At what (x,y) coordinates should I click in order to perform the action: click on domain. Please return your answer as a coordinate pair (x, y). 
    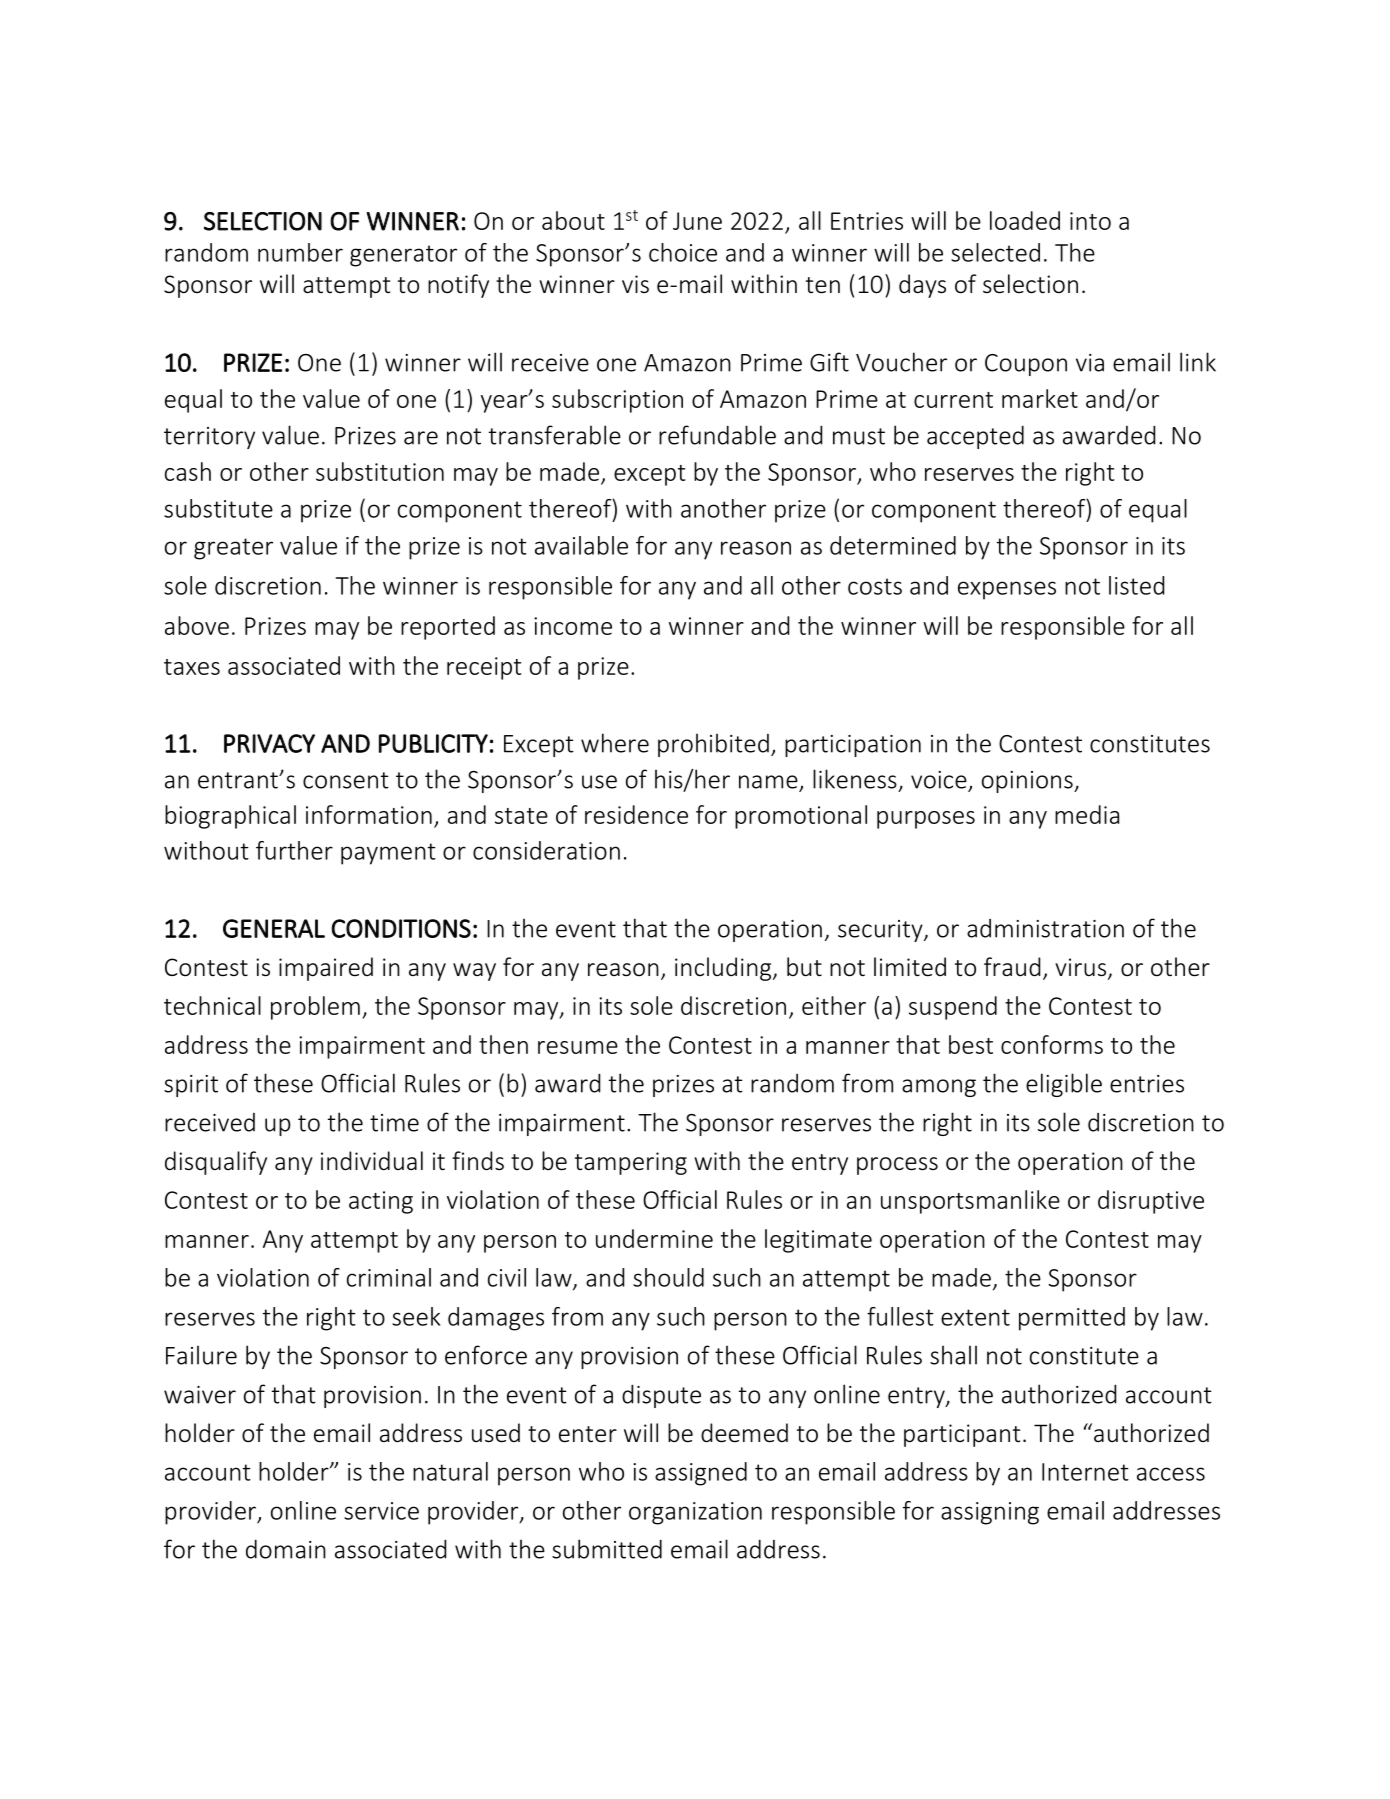
    Looking at the image, I should click on (286, 1549).
